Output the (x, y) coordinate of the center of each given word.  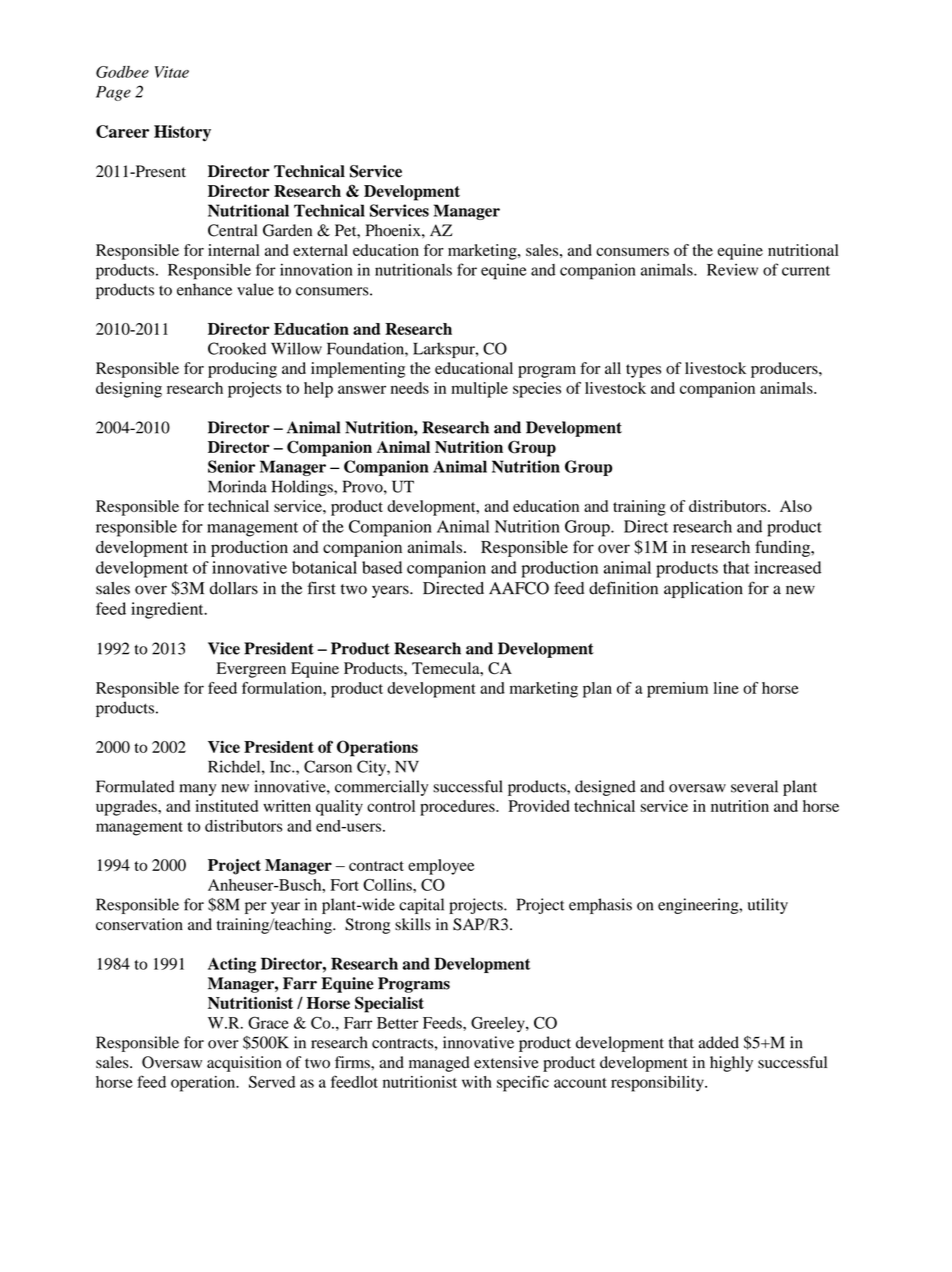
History (182, 133)
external (320, 250)
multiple (479, 390)
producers (785, 370)
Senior (231, 466)
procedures (458, 808)
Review (732, 269)
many (198, 790)
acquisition (244, 1064)
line (726, 688)
